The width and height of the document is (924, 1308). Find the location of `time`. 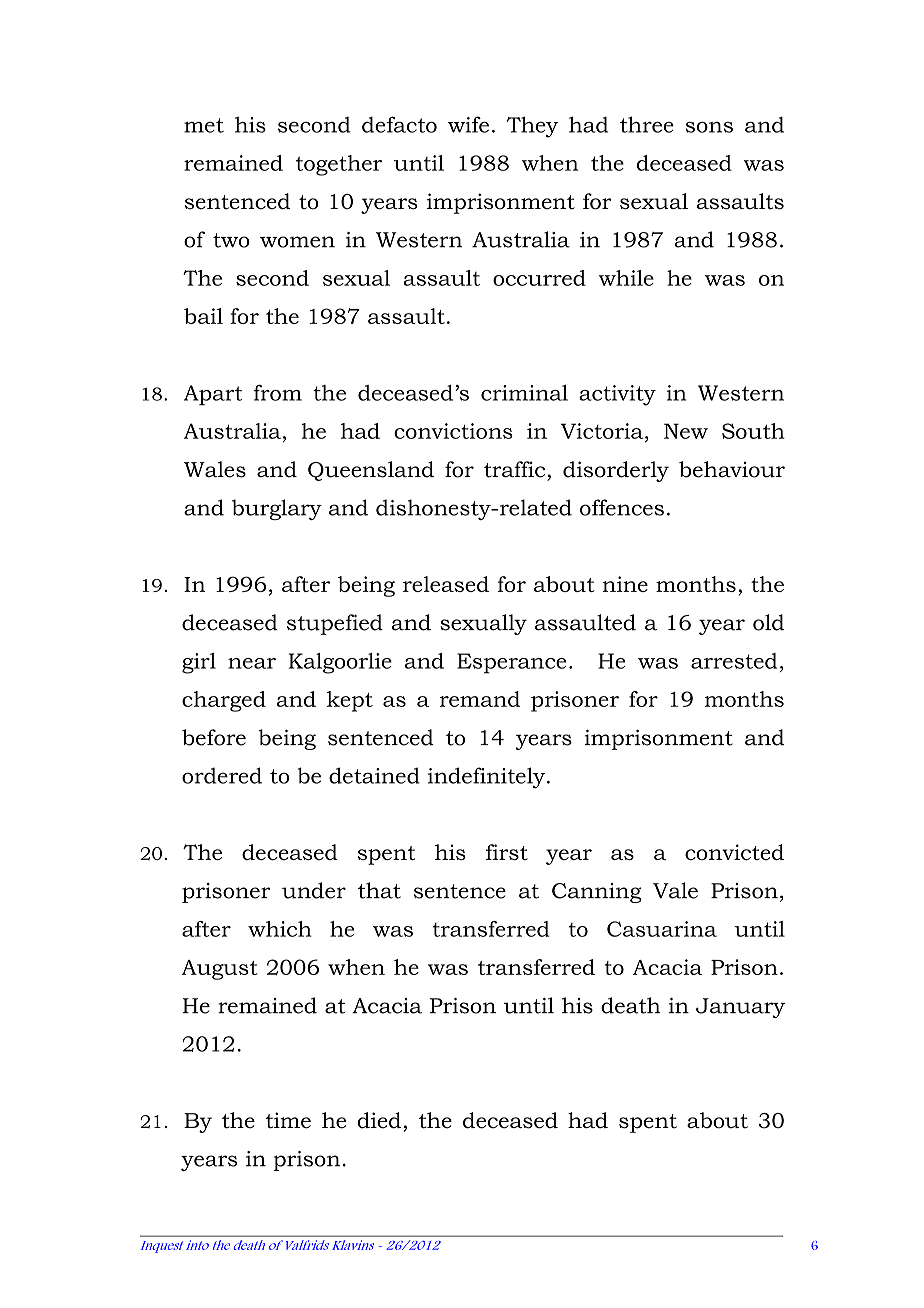

time is located at coordinates (288, 1120).
